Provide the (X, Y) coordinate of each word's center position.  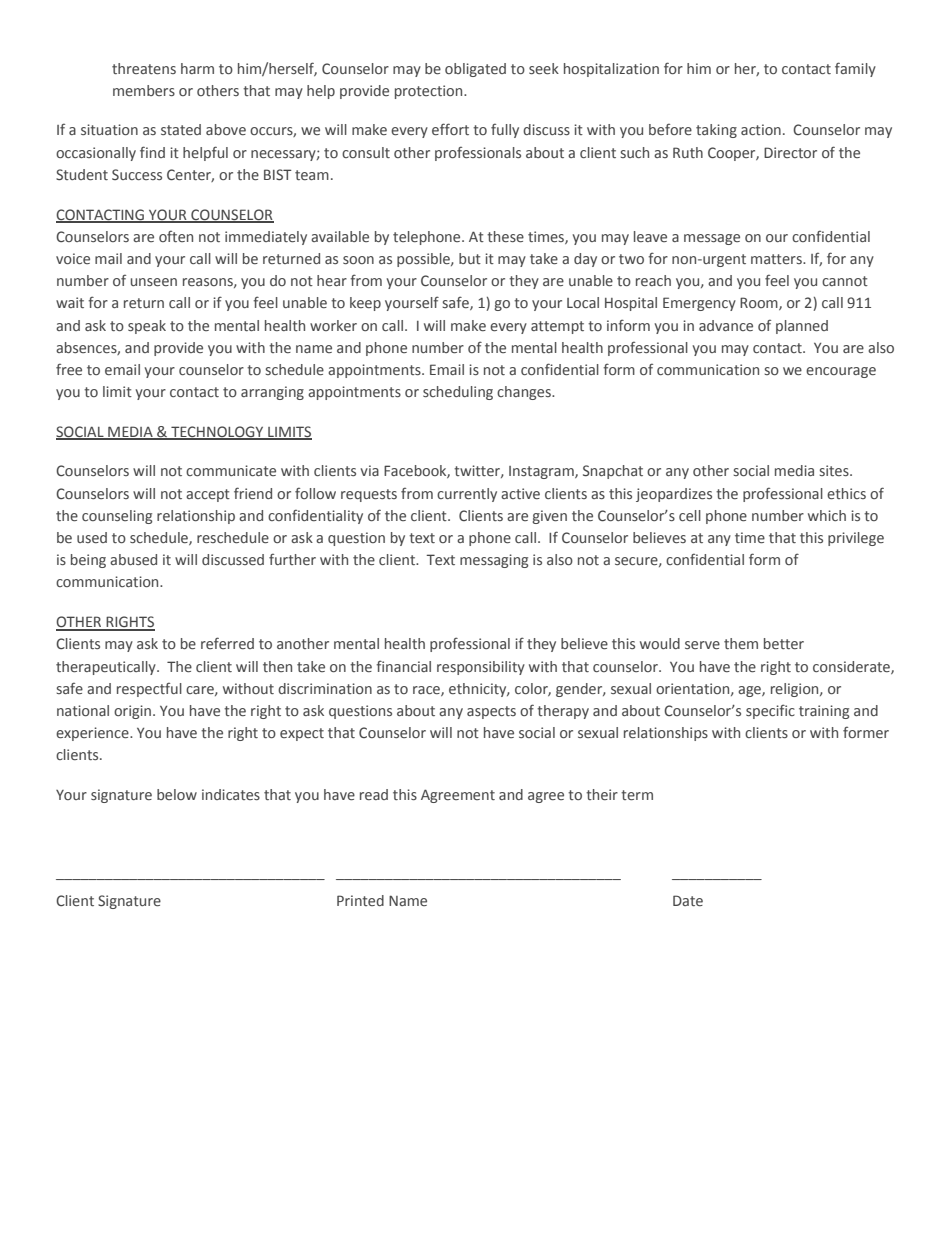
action (761, 129)
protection (430, 92)
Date (688, 900)
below (177, 794)
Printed (360, 900)
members (144, 90)
